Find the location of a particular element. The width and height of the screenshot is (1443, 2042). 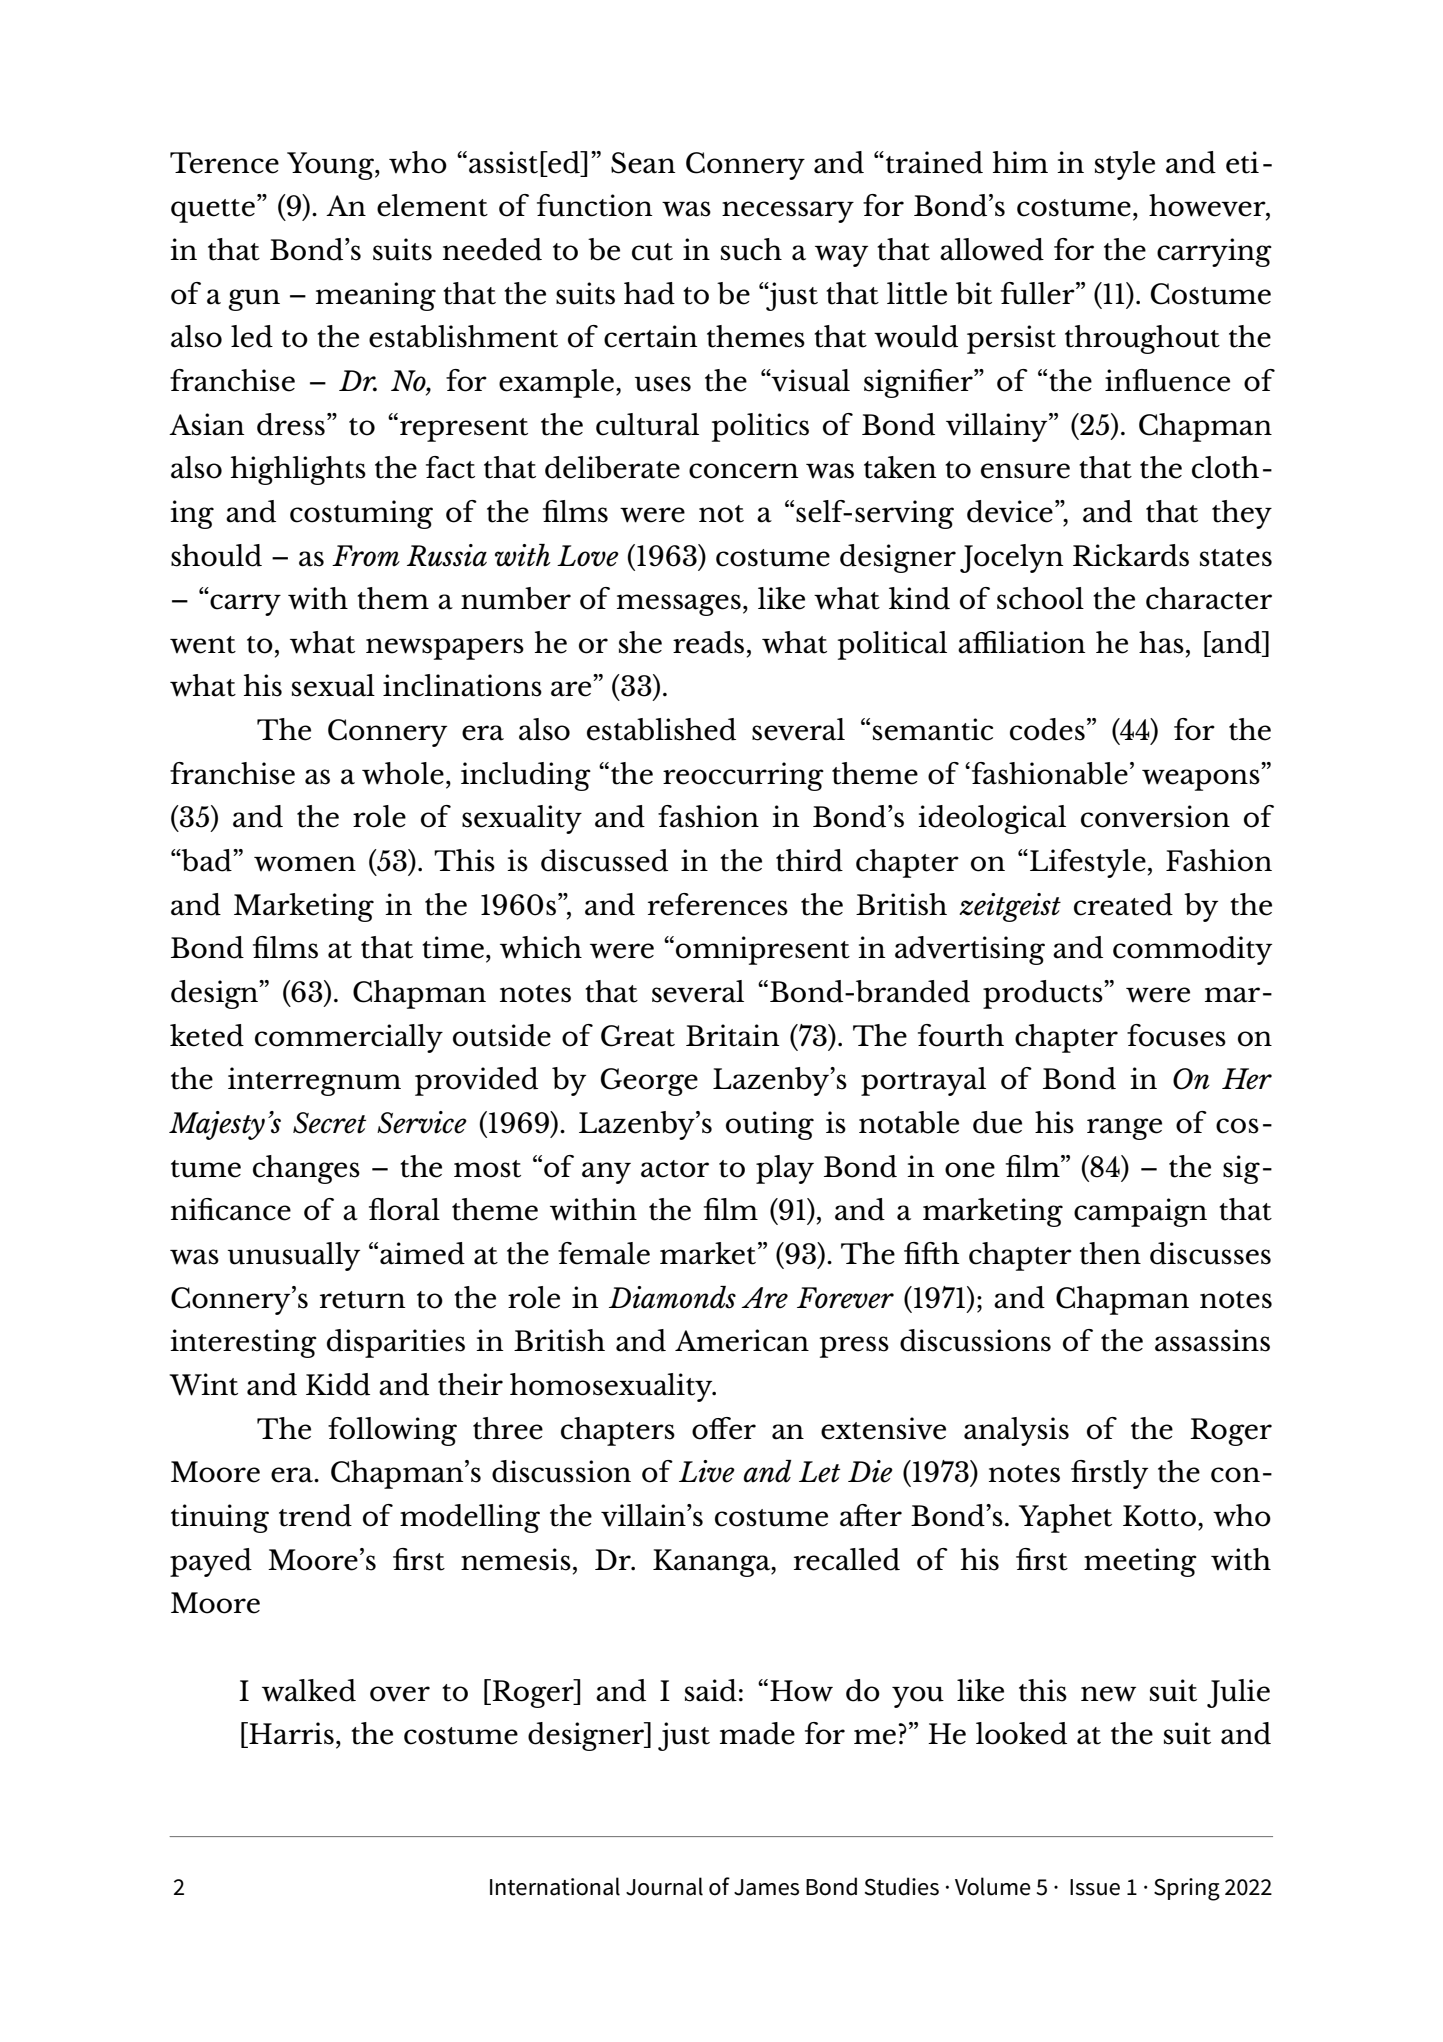

reoccurring is located at coordinates (743, 776).
